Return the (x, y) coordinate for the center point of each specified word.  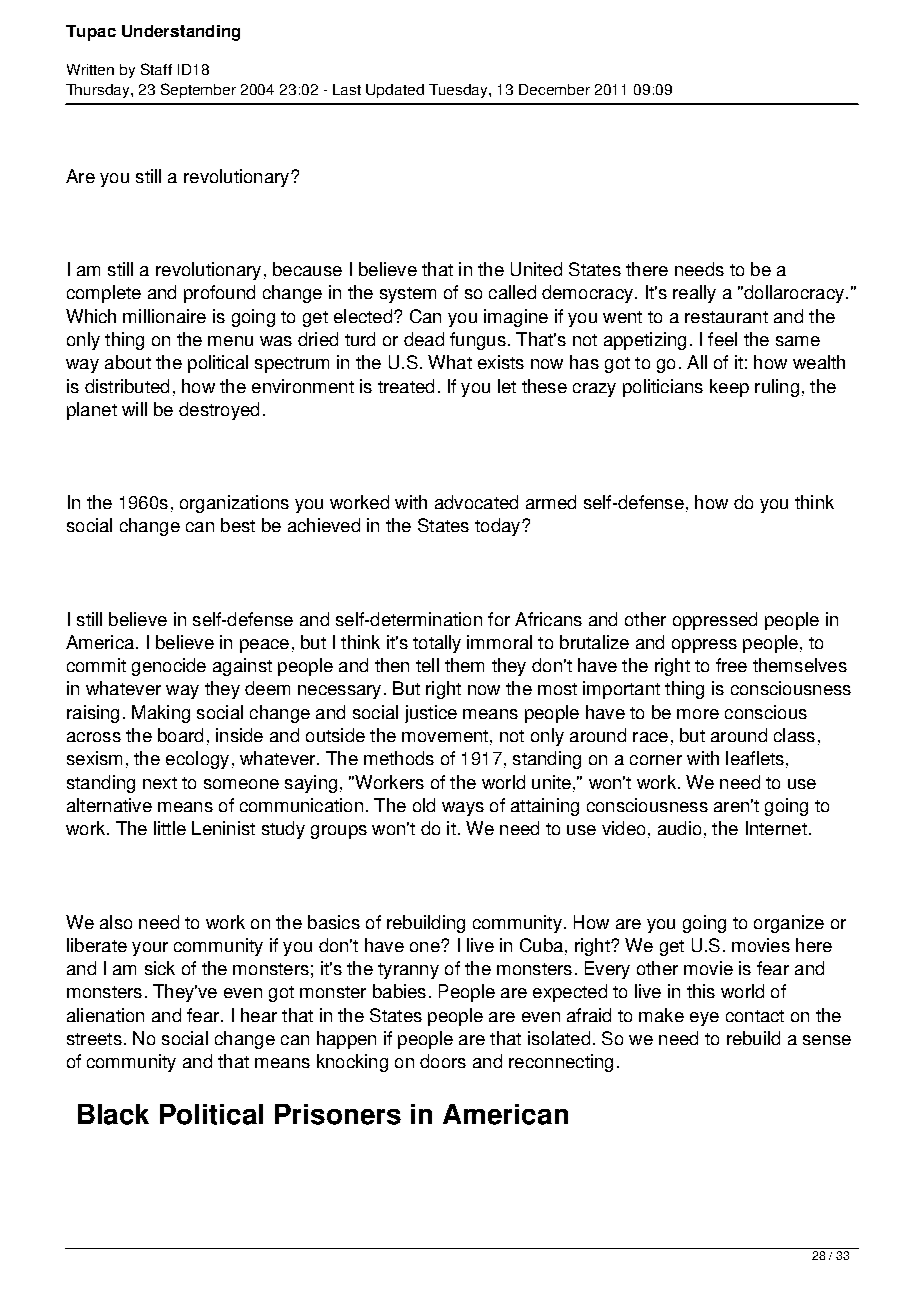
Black (113, 1114)
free (731, 665)
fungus (478, 341)
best (238, 525)
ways (463, 809)
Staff (156, 69)
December (554, 89)
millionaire (164, 316)
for (499, 619)
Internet (776, 828)
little (170, 828)
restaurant (726, 317)
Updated (395, 91)
